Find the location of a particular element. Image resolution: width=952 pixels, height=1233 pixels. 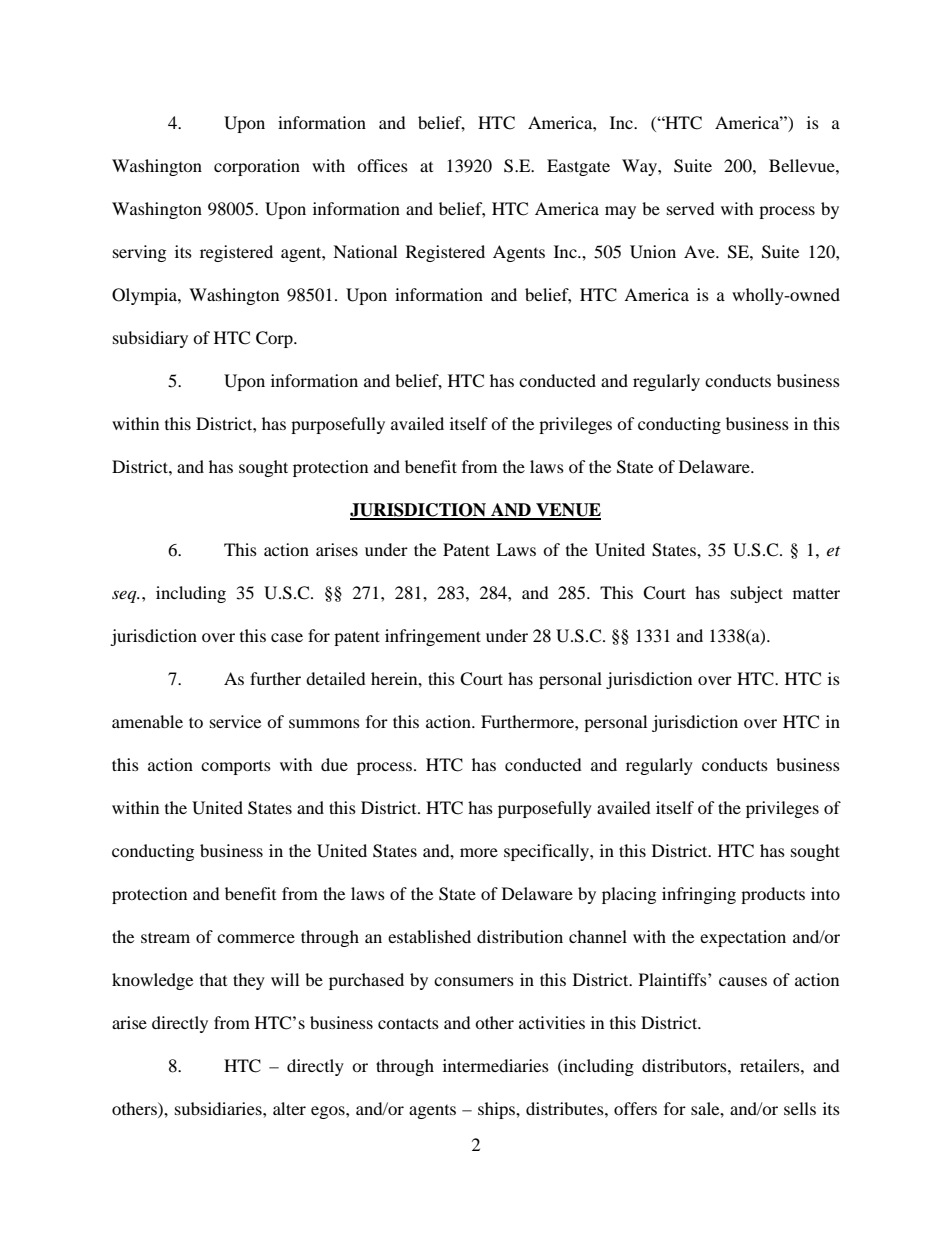

served is located at coordinates (691, 208).
